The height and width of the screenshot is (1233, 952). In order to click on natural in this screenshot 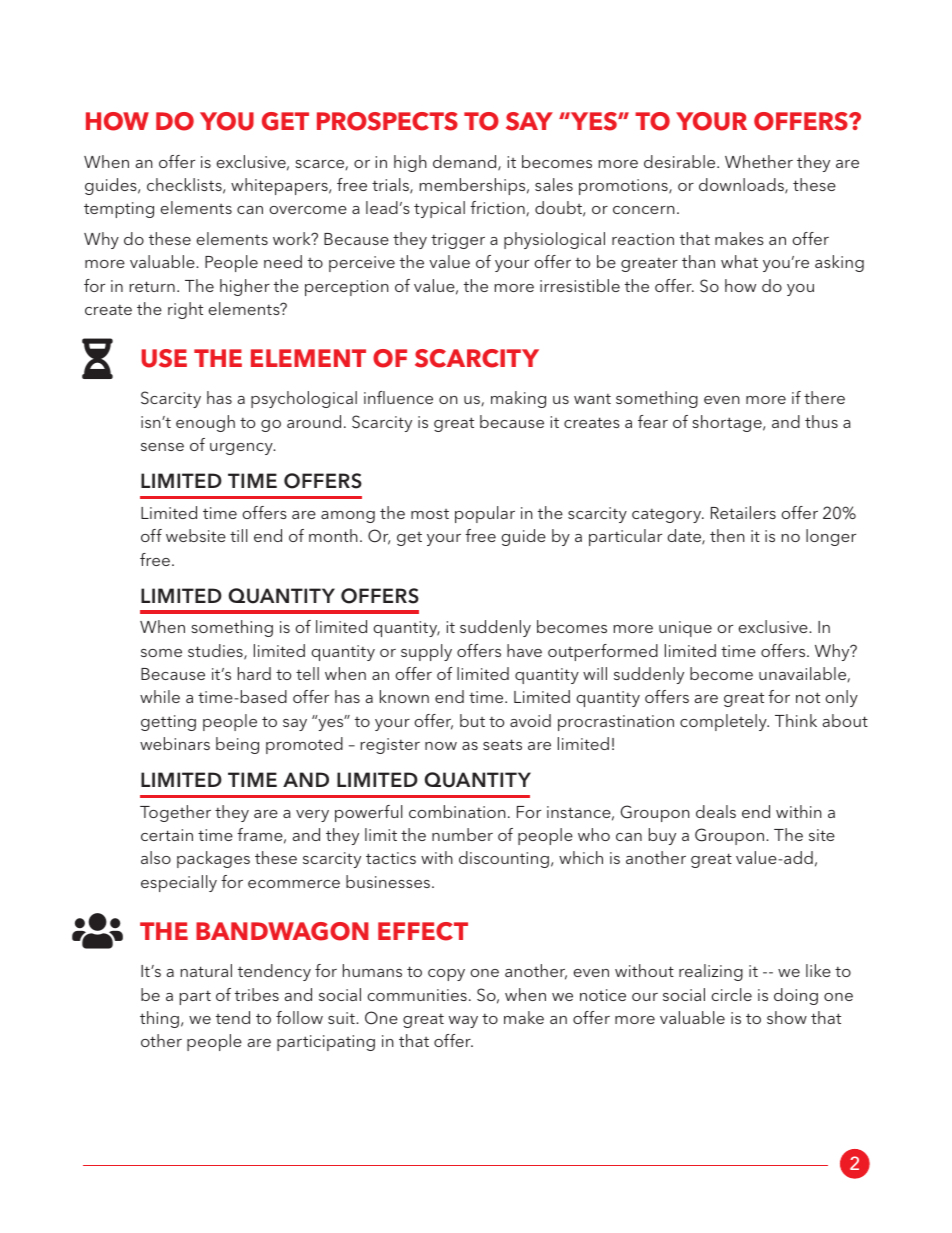, I will do `click(206, 970)`.
